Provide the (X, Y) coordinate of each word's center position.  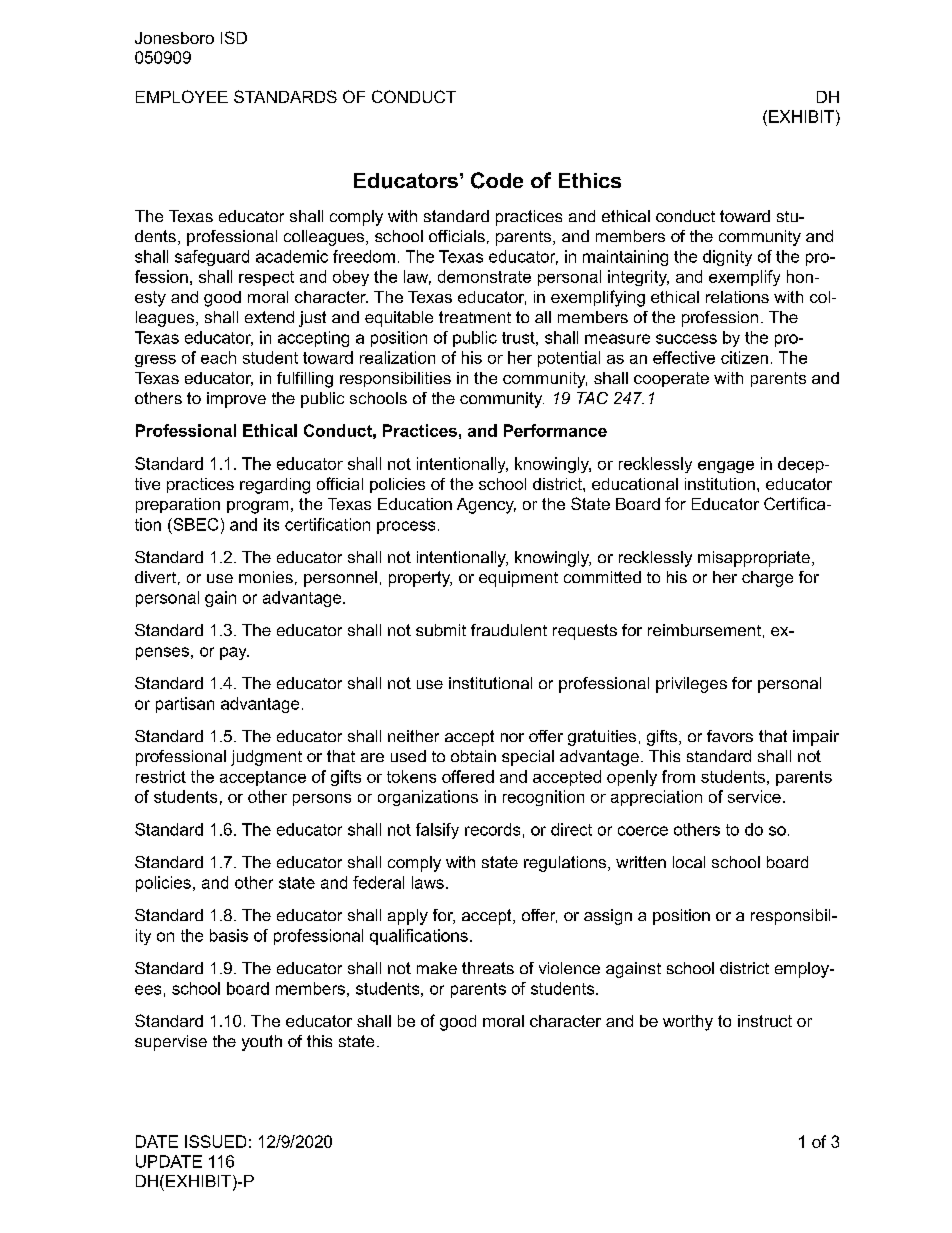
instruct (765, 1021)
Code (497, 180)
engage (726, 467)
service (754, 796)
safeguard (212, 258)
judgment (266, 758)
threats (488, 968)
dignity (727, 258)
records (492, 829)
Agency (486, 506)
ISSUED (215, 1141)
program (257, 507)
